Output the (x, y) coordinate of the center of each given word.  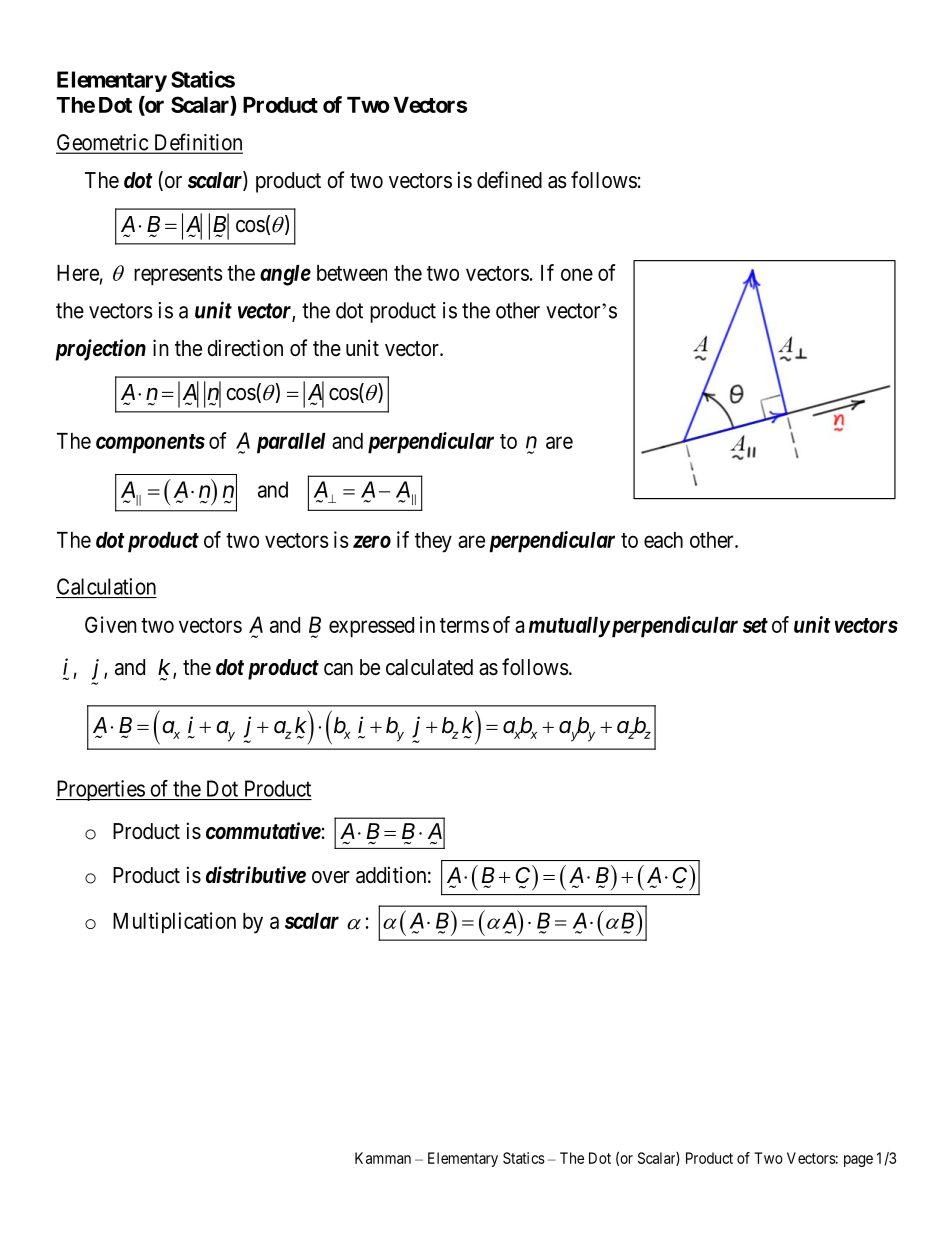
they (433, 542)
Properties (101, 790)
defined (509, 180)
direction (245, 348)
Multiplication (174, 923)
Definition (197, 143)
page (858, 1161)
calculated (429, 667)
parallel (291, 443)
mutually (569, 627)
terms (464, 625)
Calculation (106, 586)
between (352, 273)
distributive (256, 875)
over (331, 877)
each (663, 540)
